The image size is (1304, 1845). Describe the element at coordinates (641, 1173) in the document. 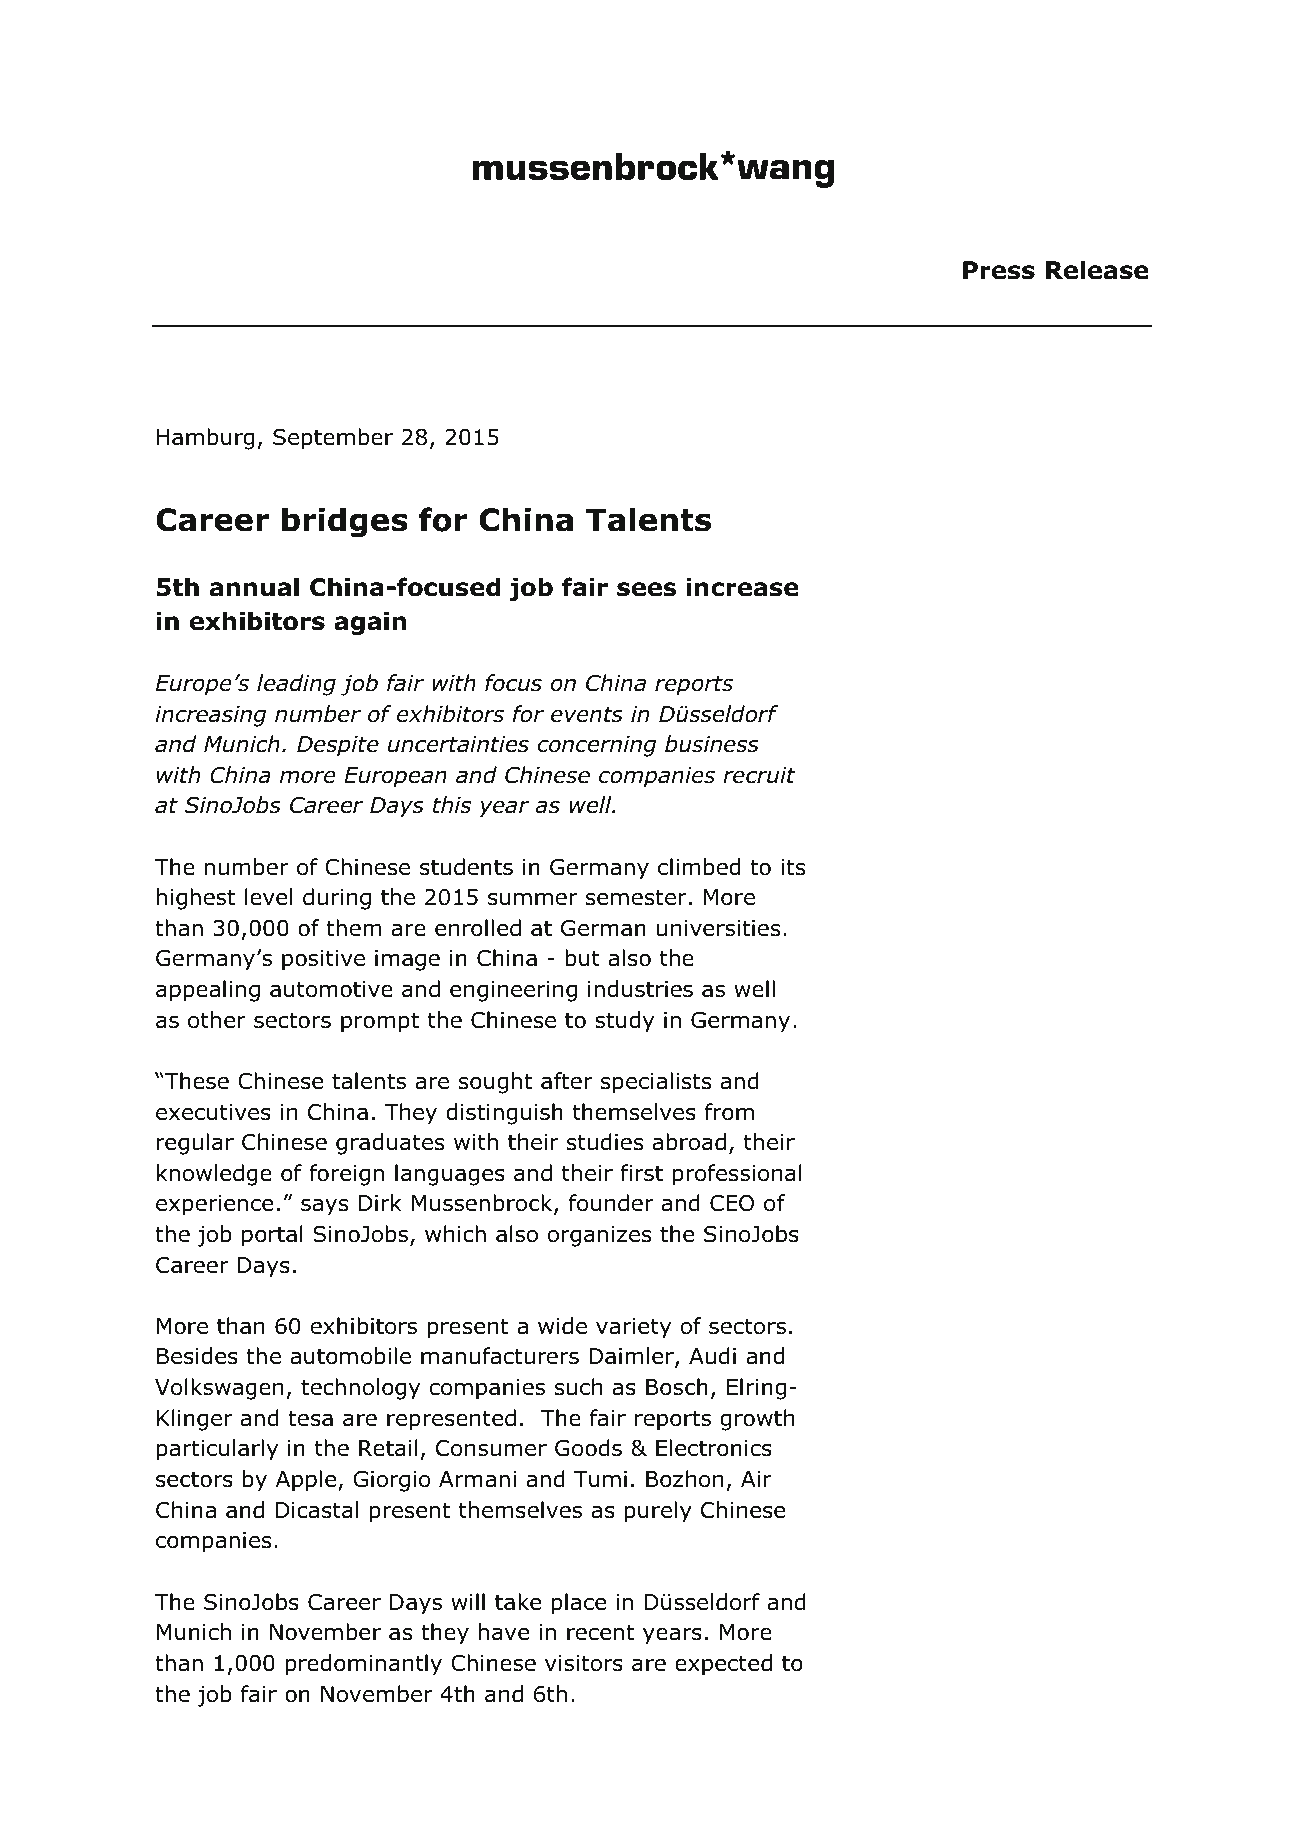

I see `first` at that location.
